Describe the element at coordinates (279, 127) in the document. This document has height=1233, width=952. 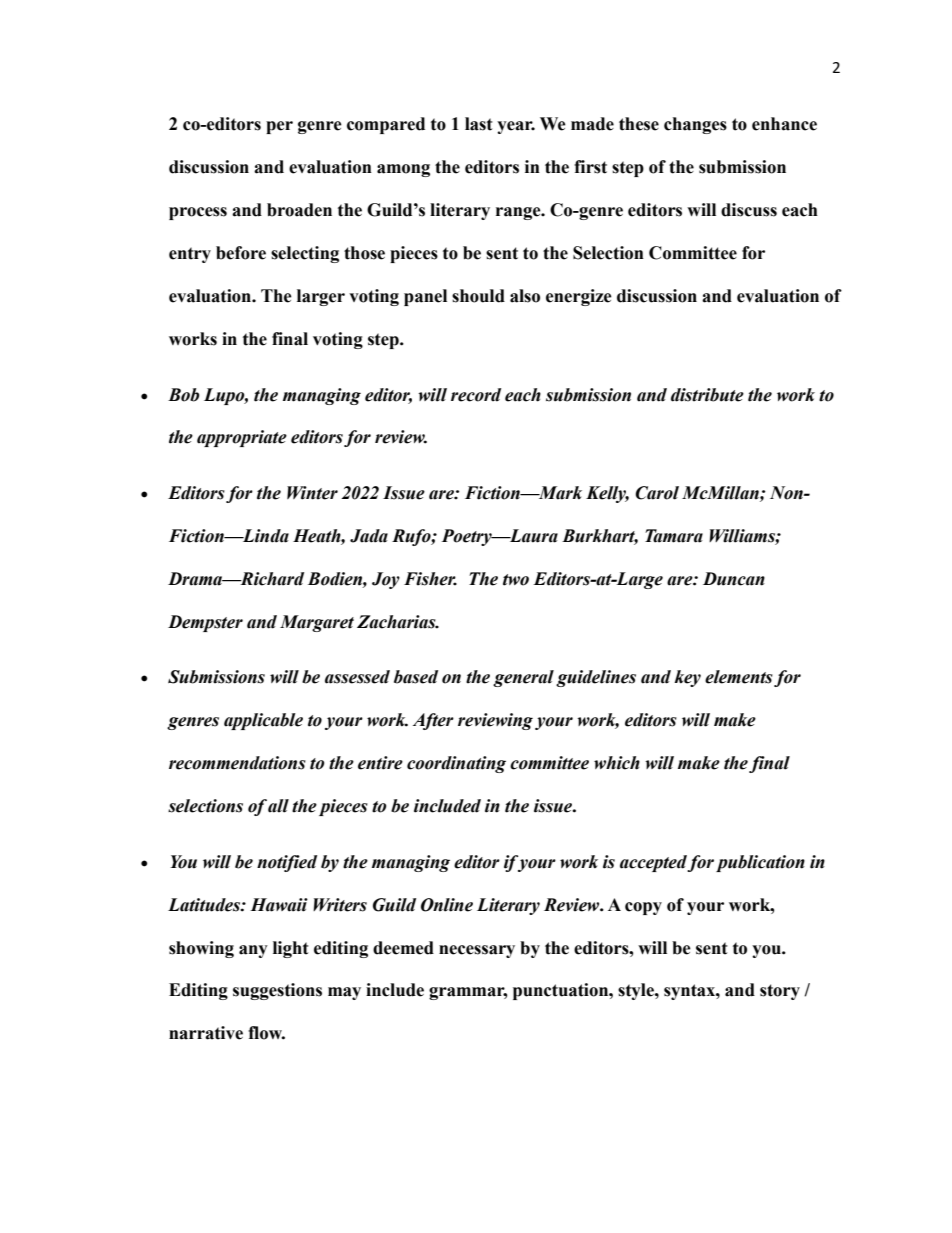
I see `per` at that location.
